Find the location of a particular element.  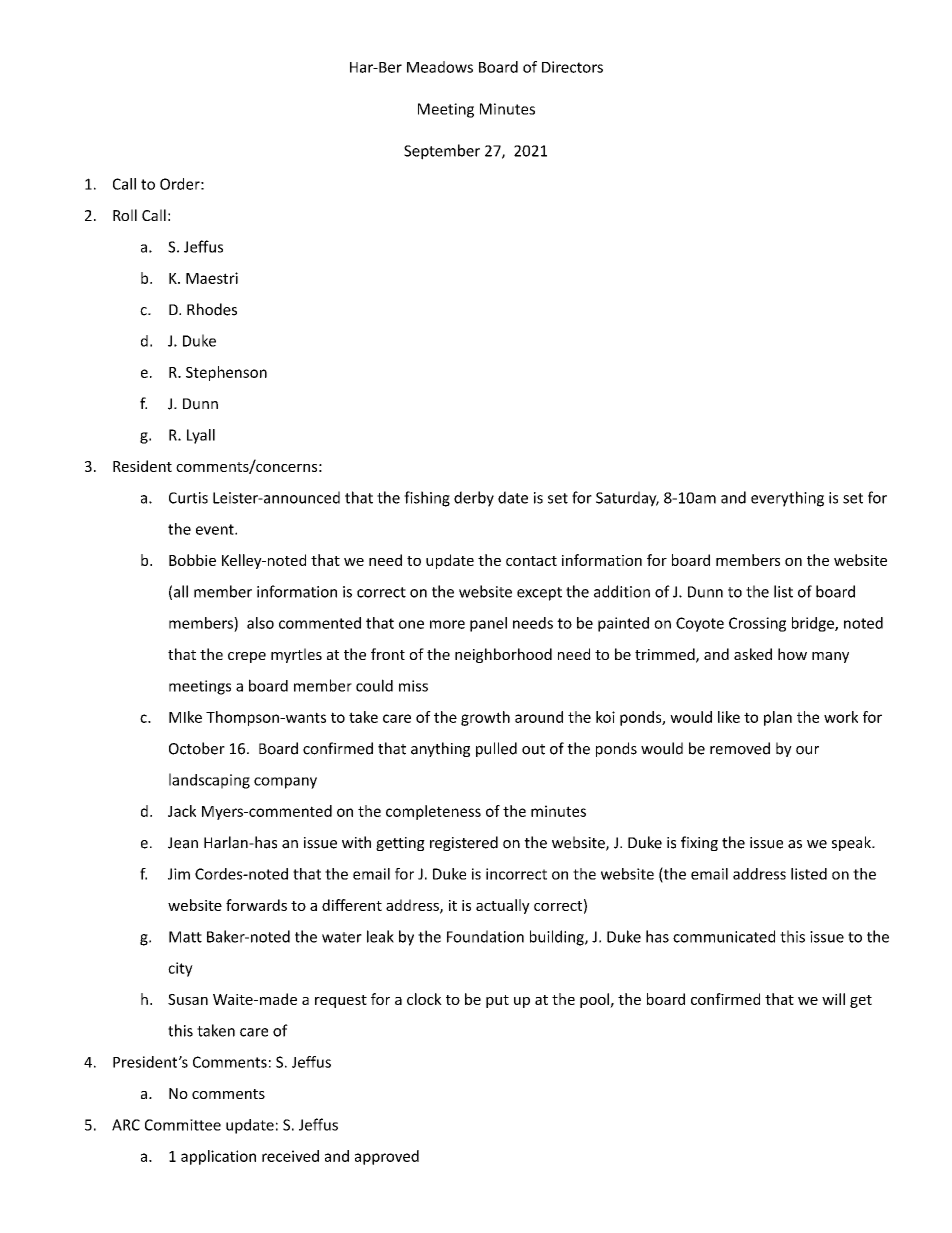

also is located at coordinates (260, 623).
